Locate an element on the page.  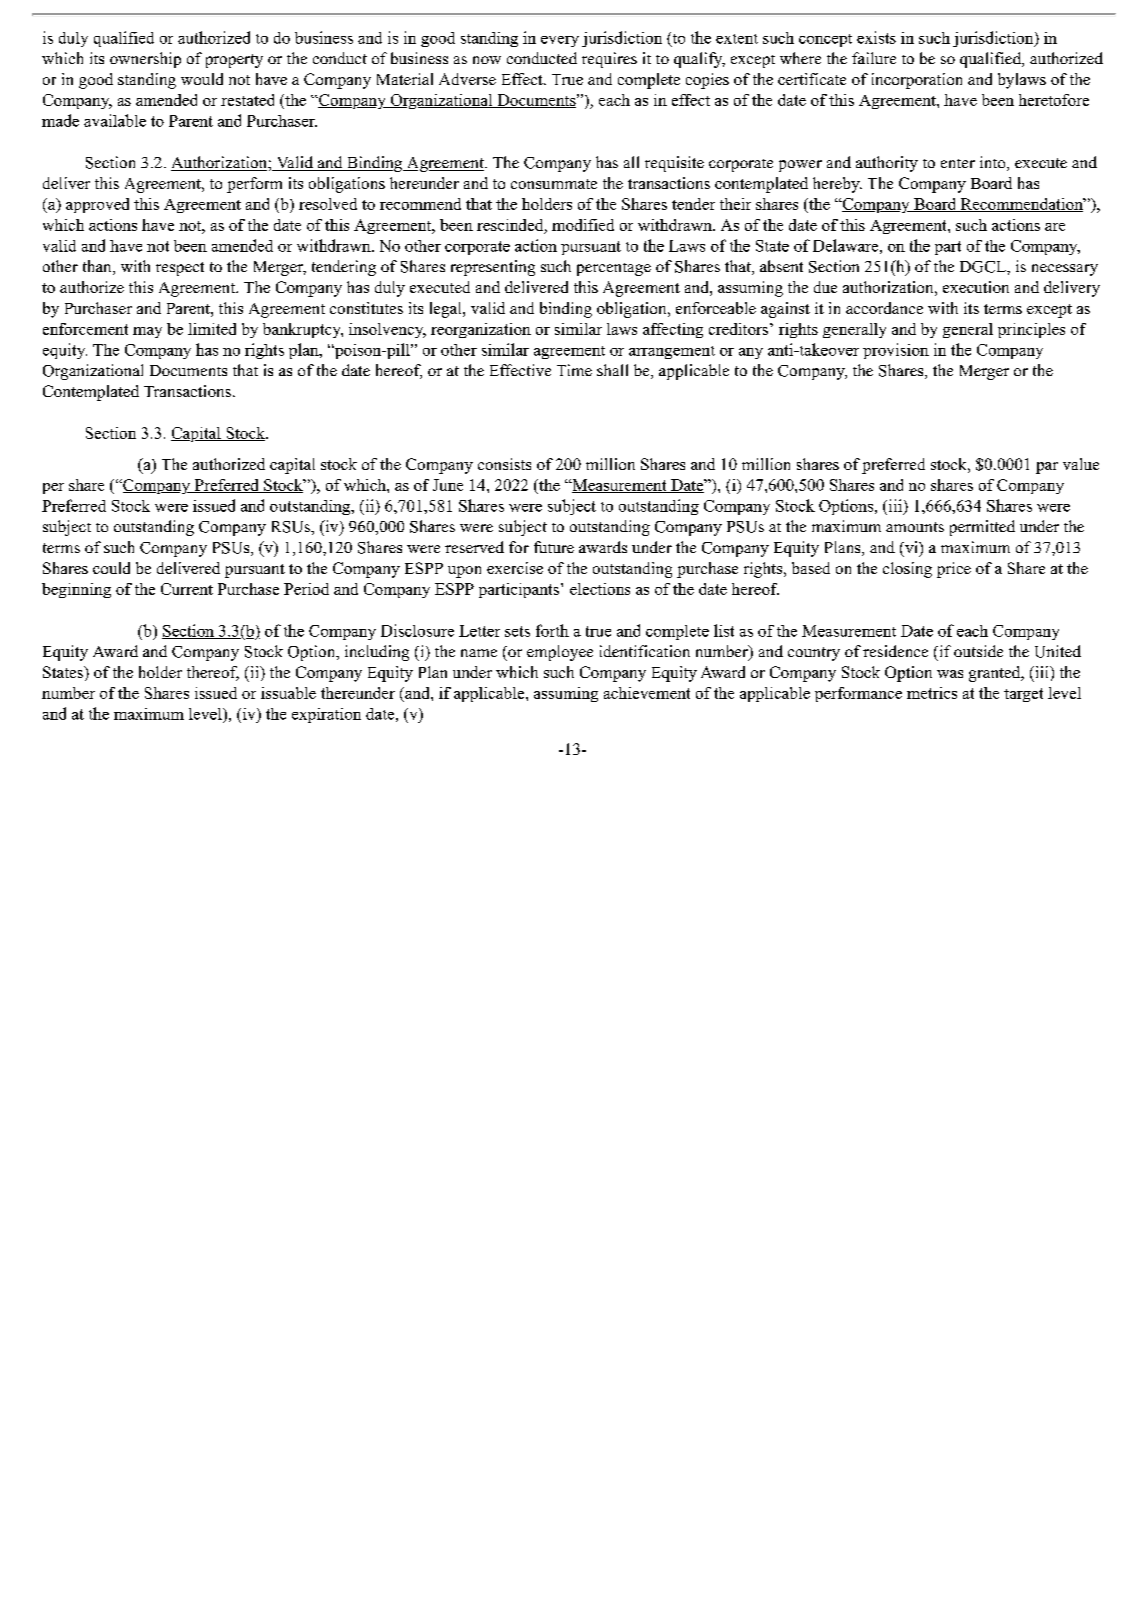
value is located at coordinates (1081, 464).
